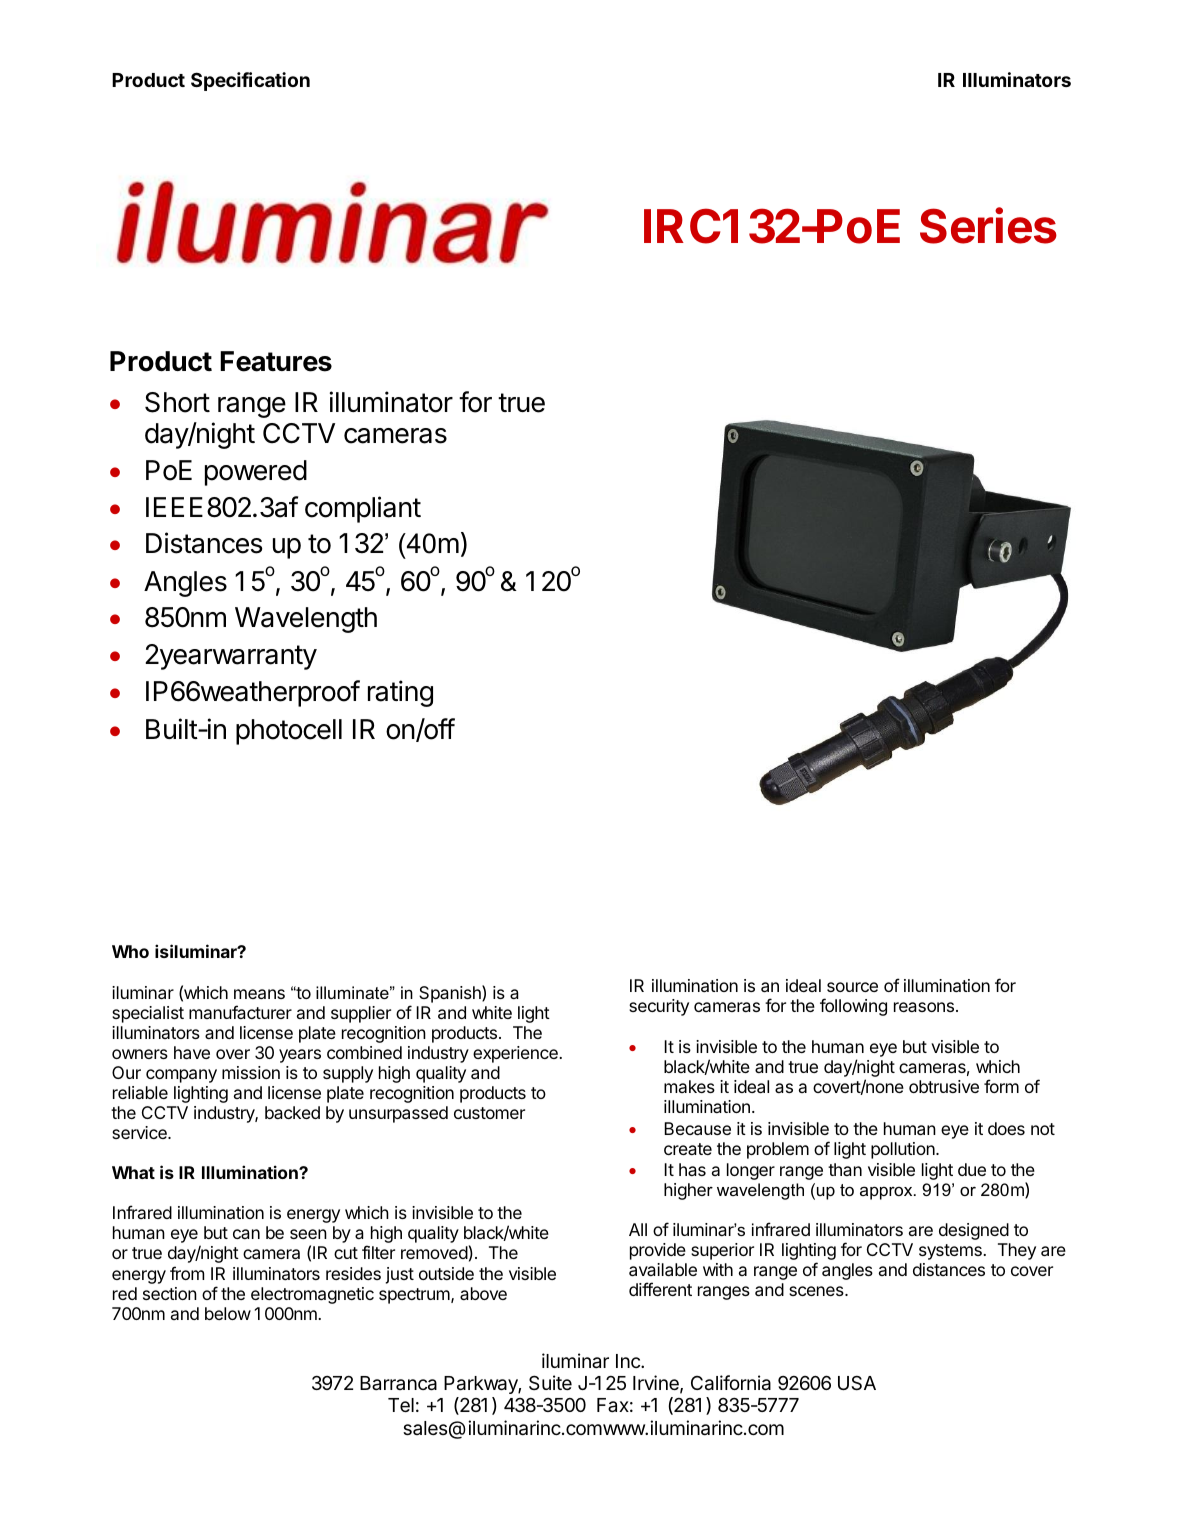 The image size is (1187, 1536). I want to click on powered, so click(256, 473).
